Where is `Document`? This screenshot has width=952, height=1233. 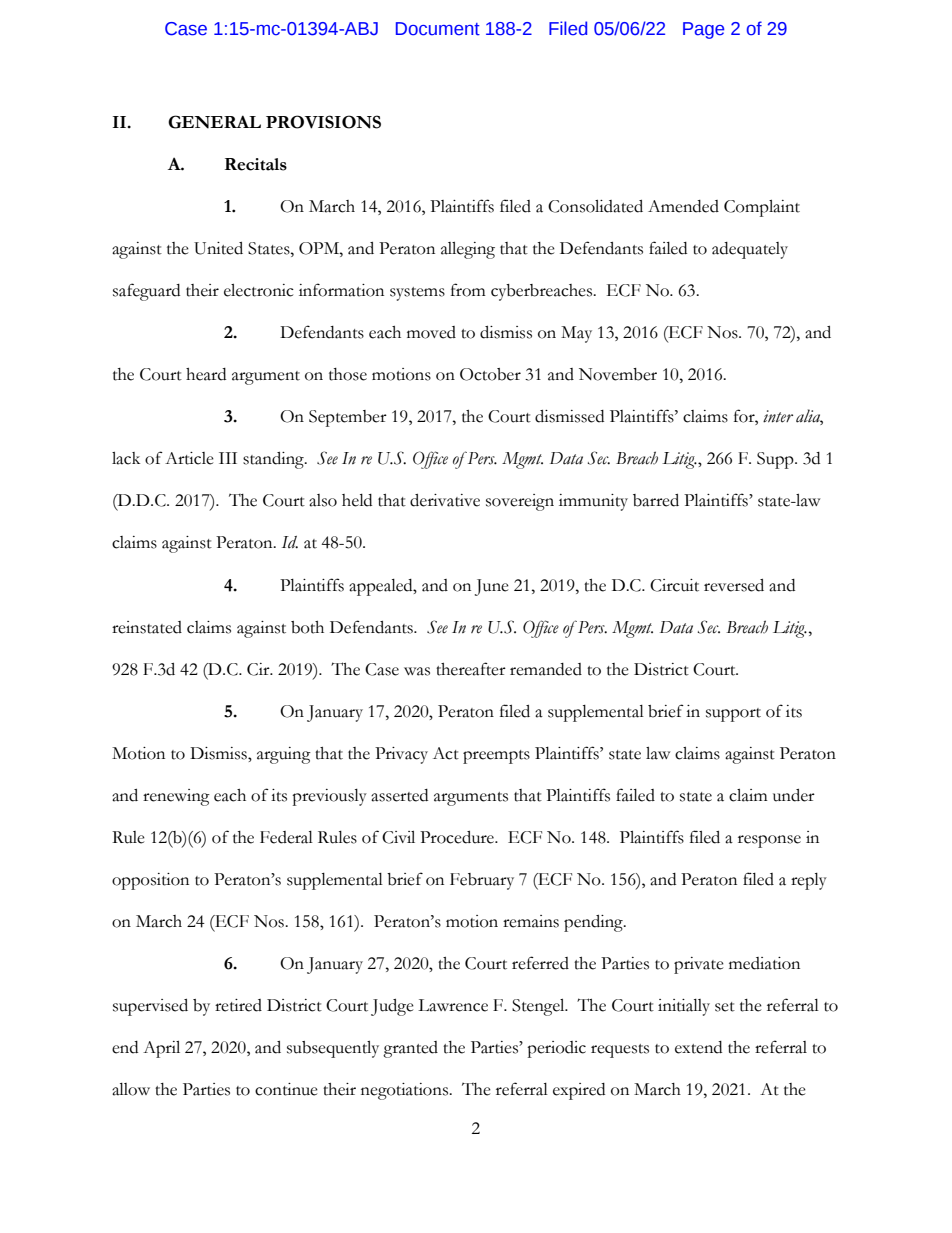 Document is located at coordinates (438, 29).
